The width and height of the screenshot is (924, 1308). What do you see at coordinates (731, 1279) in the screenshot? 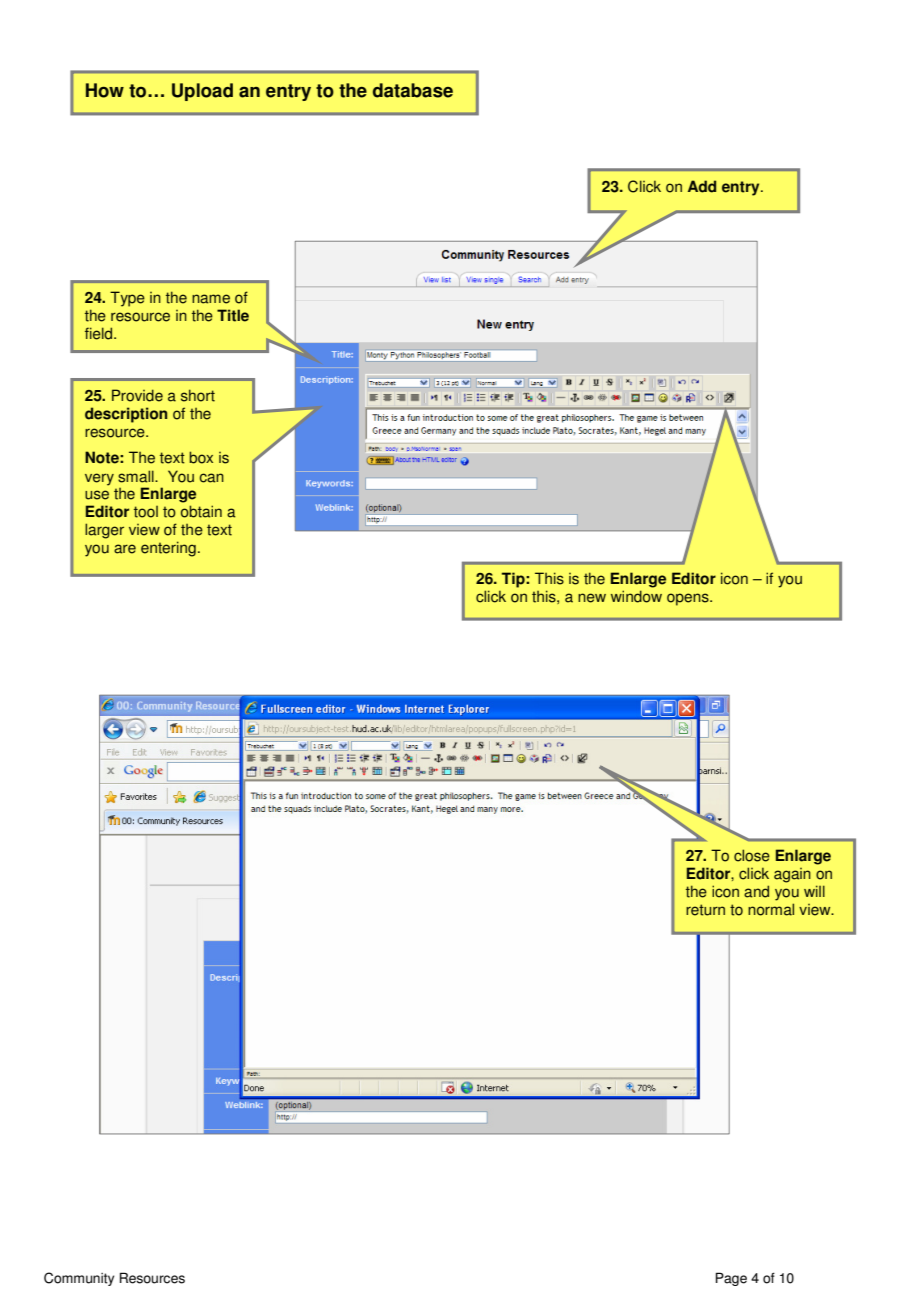
I see `Page` at bounding box center [731, 1279].
